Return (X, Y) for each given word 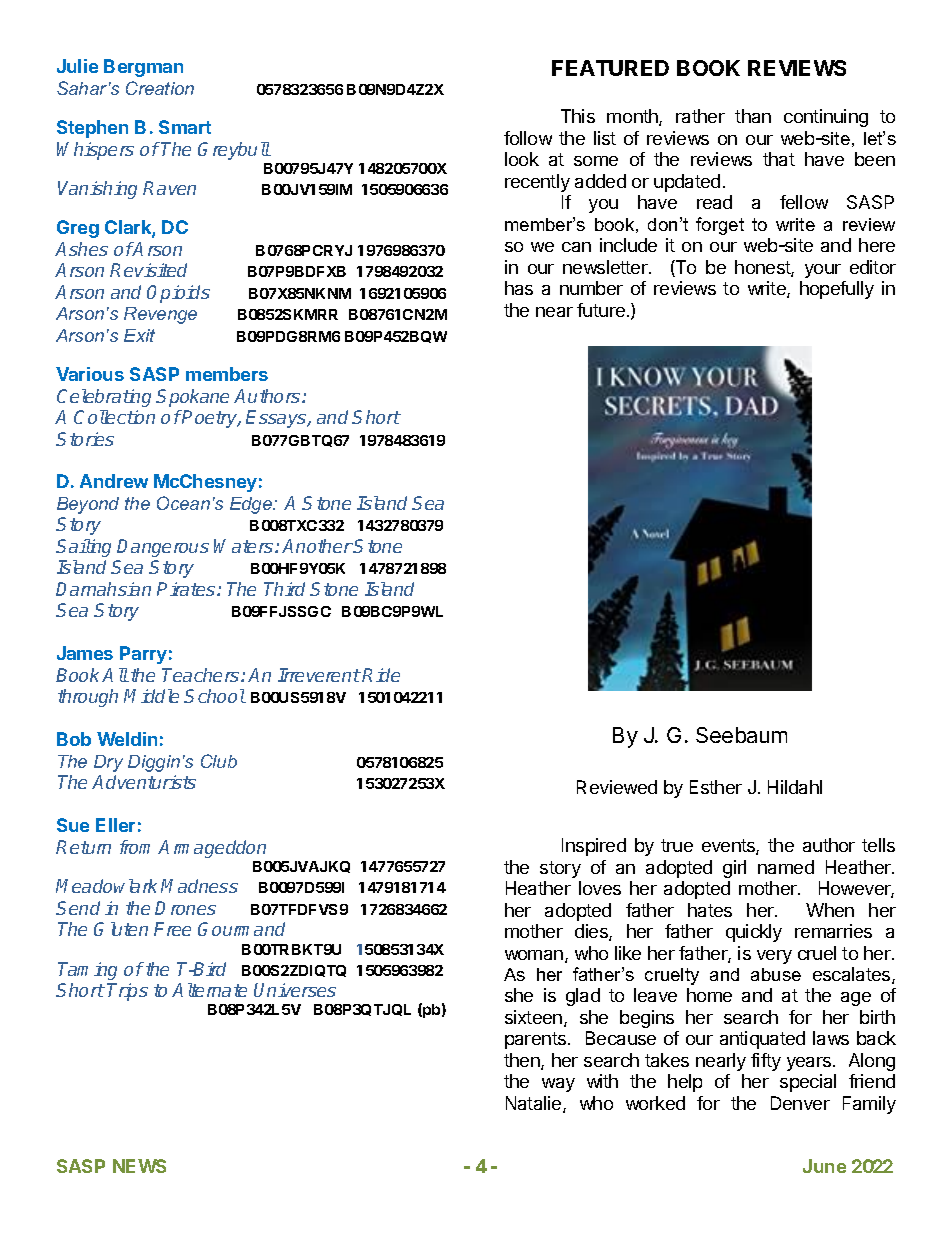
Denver (800, 1103)
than (753, 116)
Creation (160, 88)
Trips (127, 992)
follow (528, 138)
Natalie (535, 1104)
